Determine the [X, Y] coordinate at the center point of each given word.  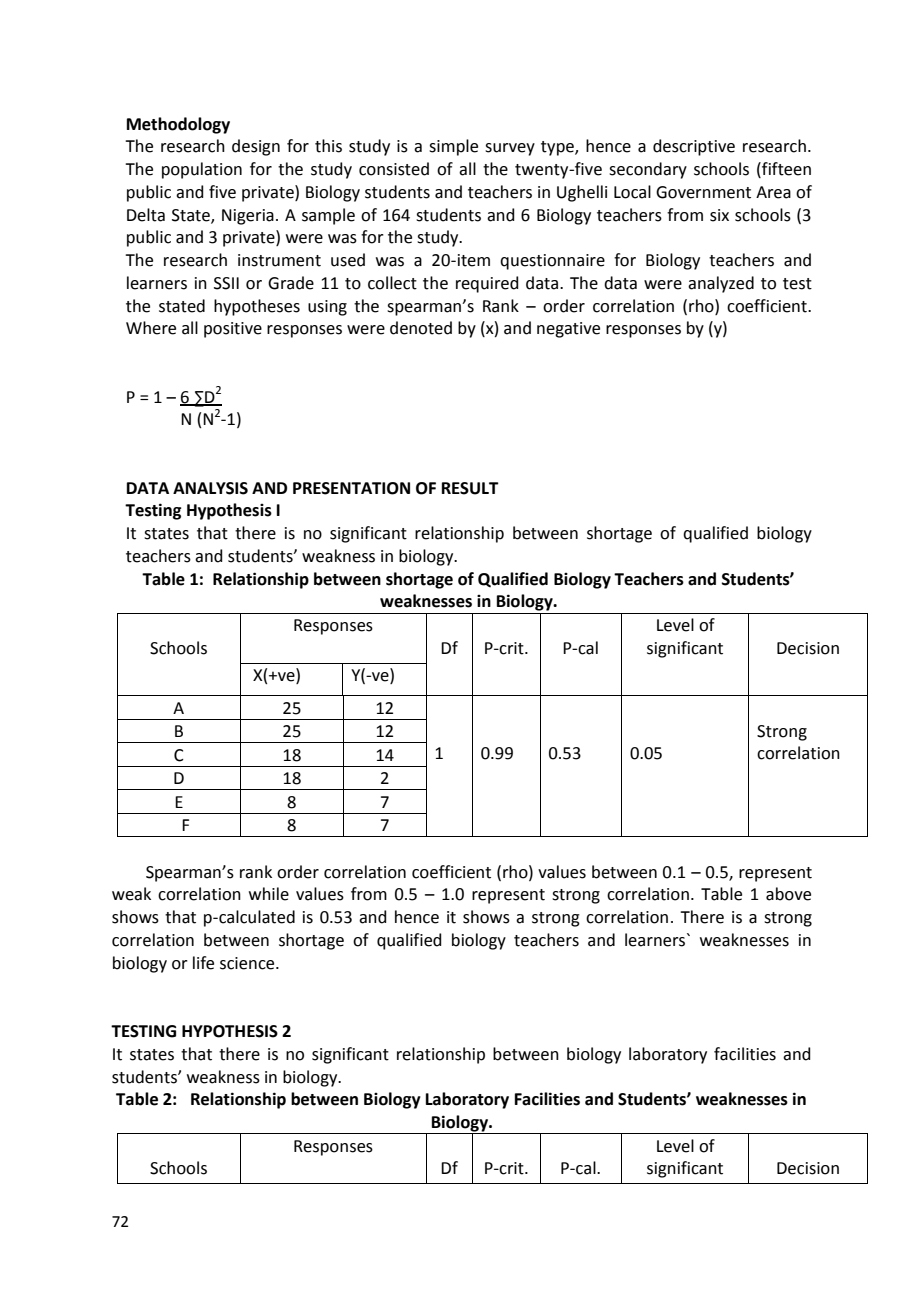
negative [568, 330]
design [256, 147]
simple [453, 147]
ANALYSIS [210, 488]
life [203, 963]
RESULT [470, 488]
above [788, 894]
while [269, 894]
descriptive [694, 147]
